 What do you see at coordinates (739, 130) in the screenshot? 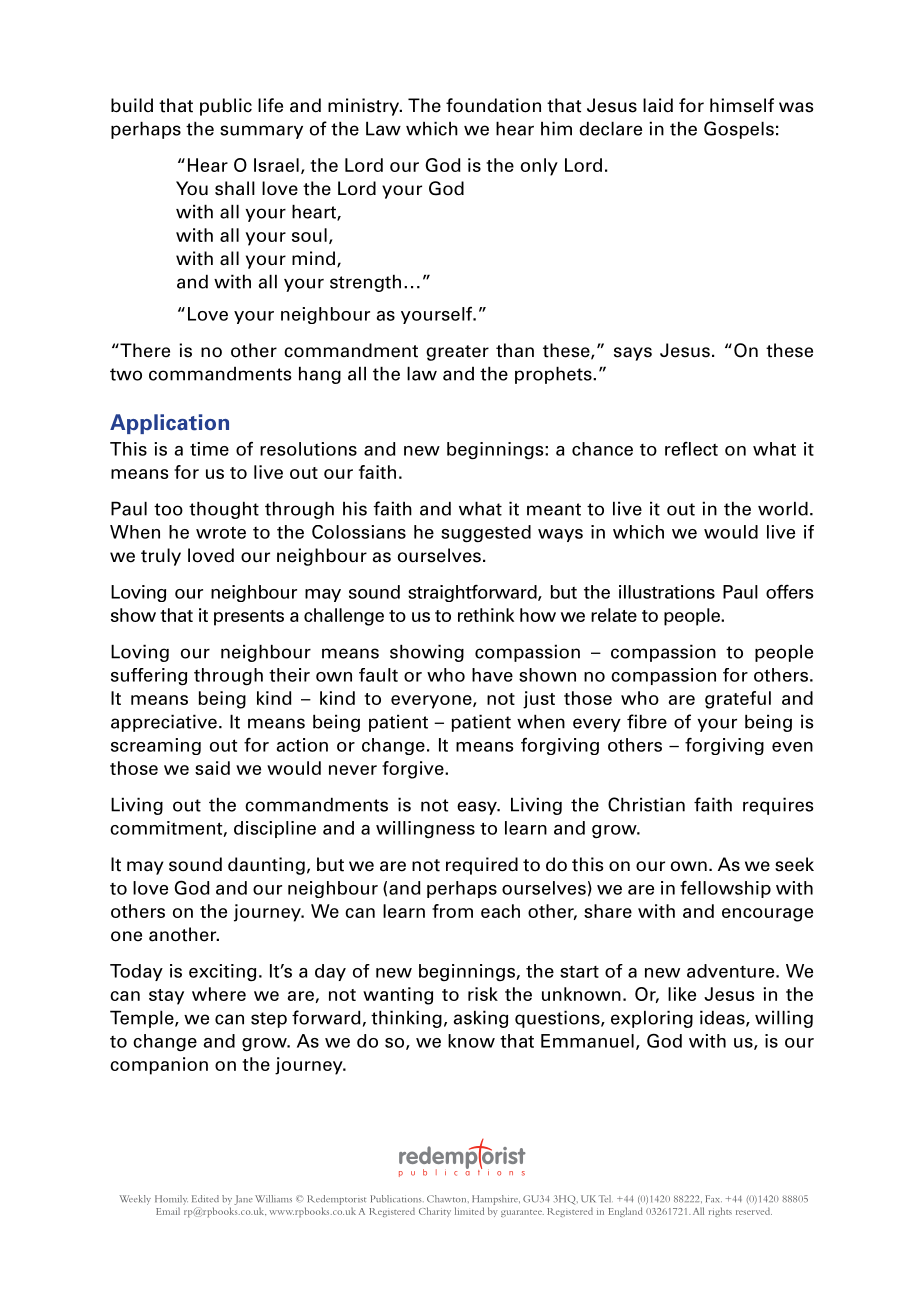
I see `Gospels` at bounding box center [739, 130].
